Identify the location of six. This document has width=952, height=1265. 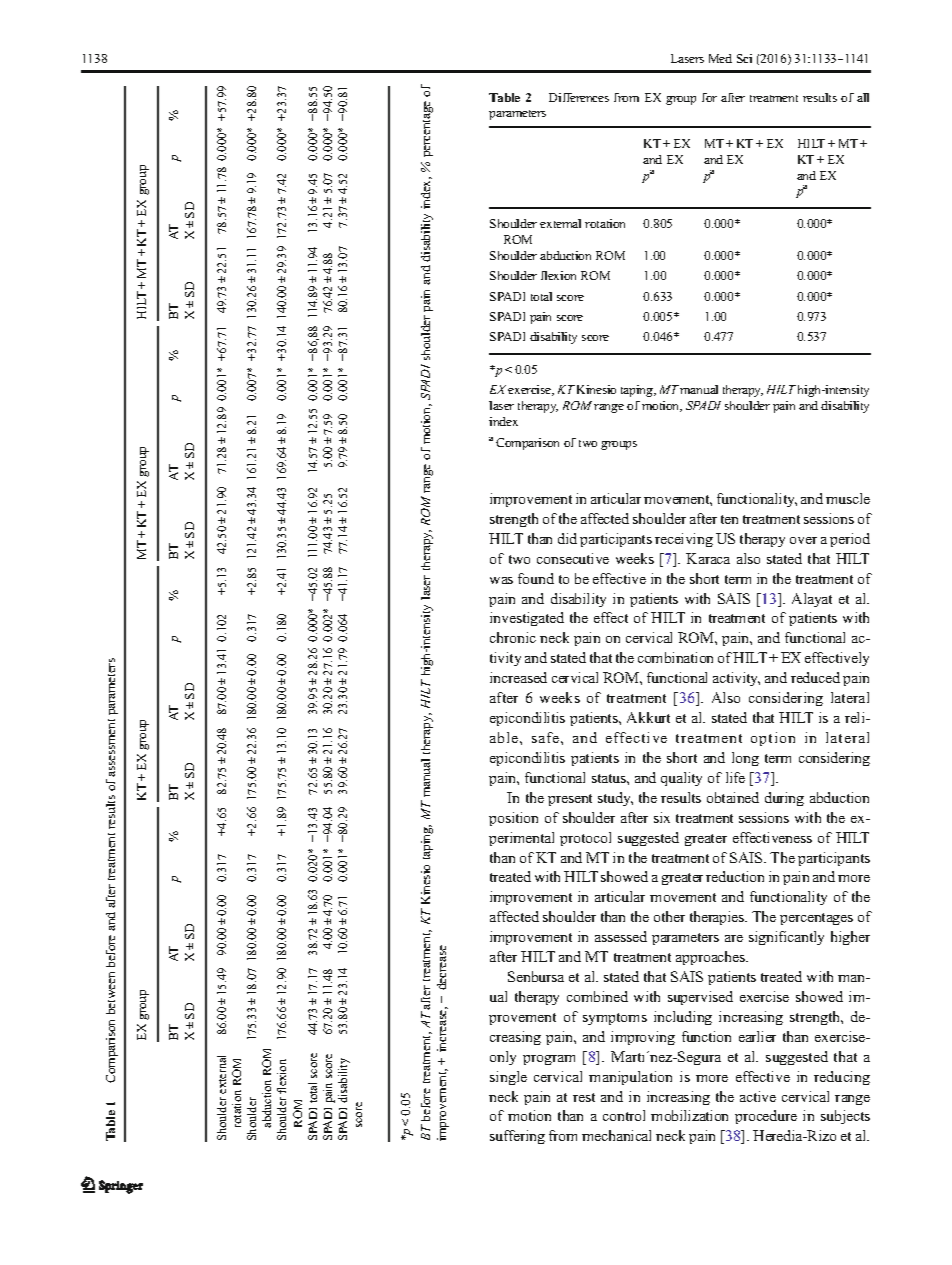
(662, 817).
